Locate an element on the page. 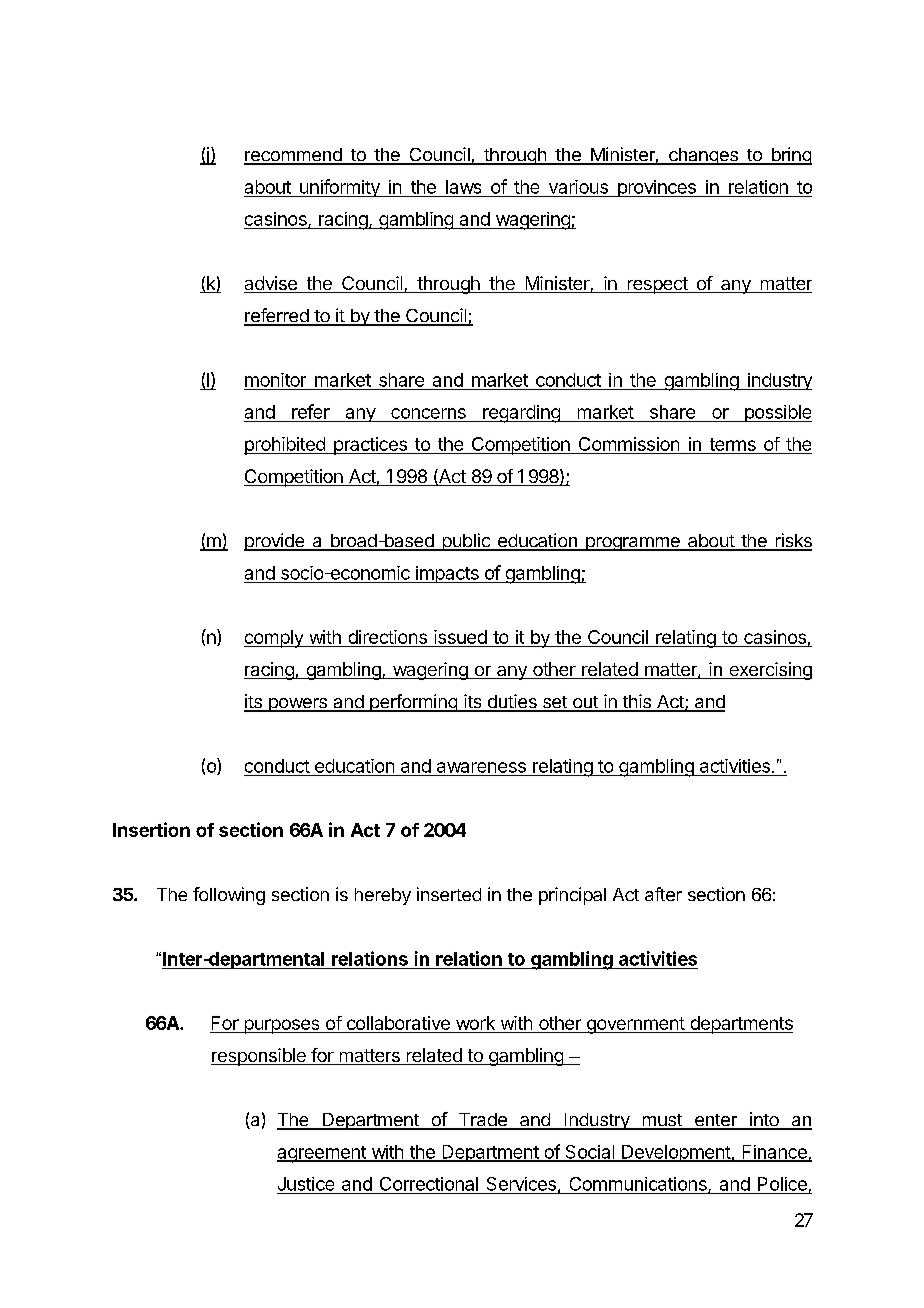 Image resolution: width=924 pixels, height=1308 pixels. issued is located at coordinates (460, 638).
